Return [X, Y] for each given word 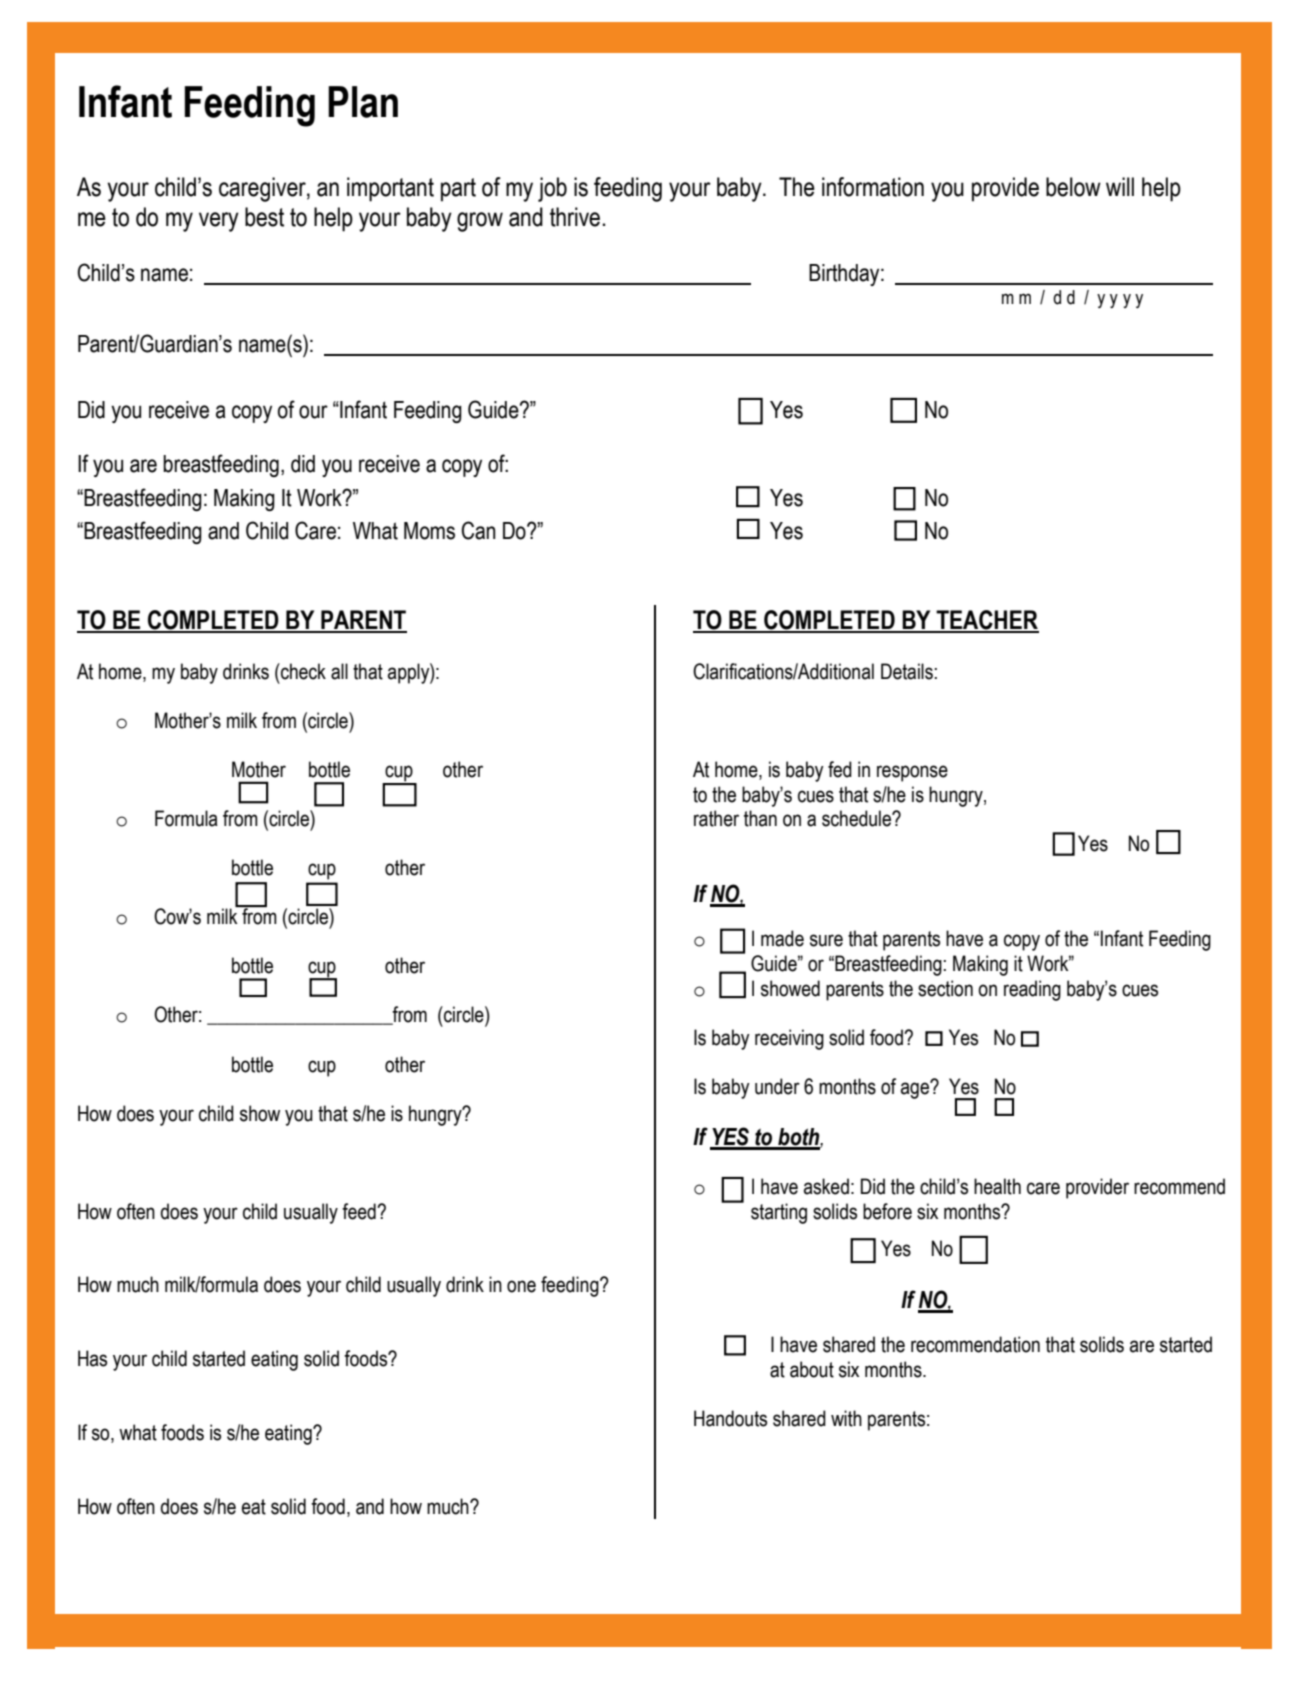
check [302, 671]
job [552, 189]
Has [92, 1358]
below [1073, 187]
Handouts [730, 1418]
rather [716, 818]
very [219, 222]
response [912, 773]
